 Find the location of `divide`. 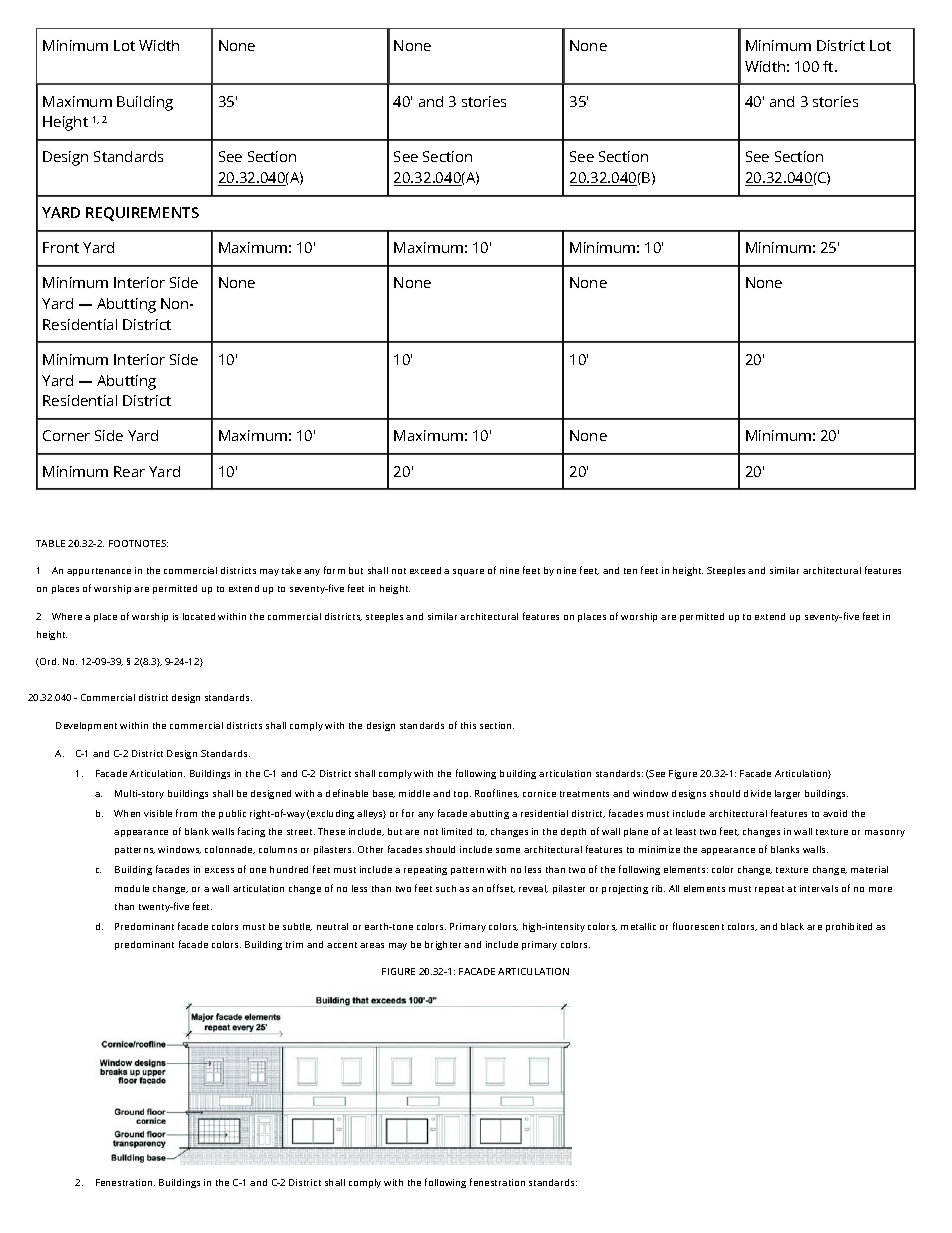

divide is located at coordinates (757, 793).
